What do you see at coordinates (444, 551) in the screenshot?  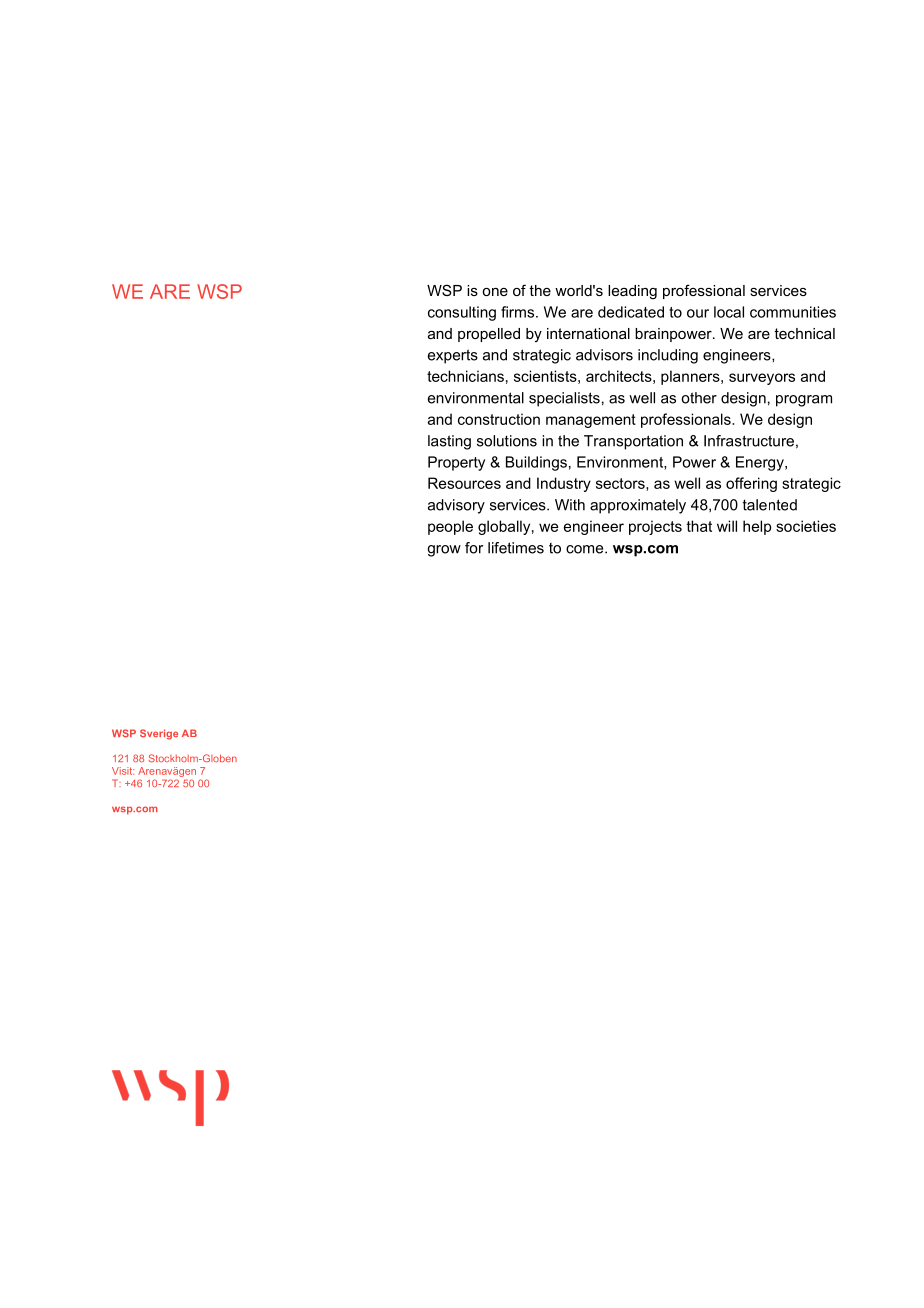 I see `grow` at bounding box center [444, 551].
